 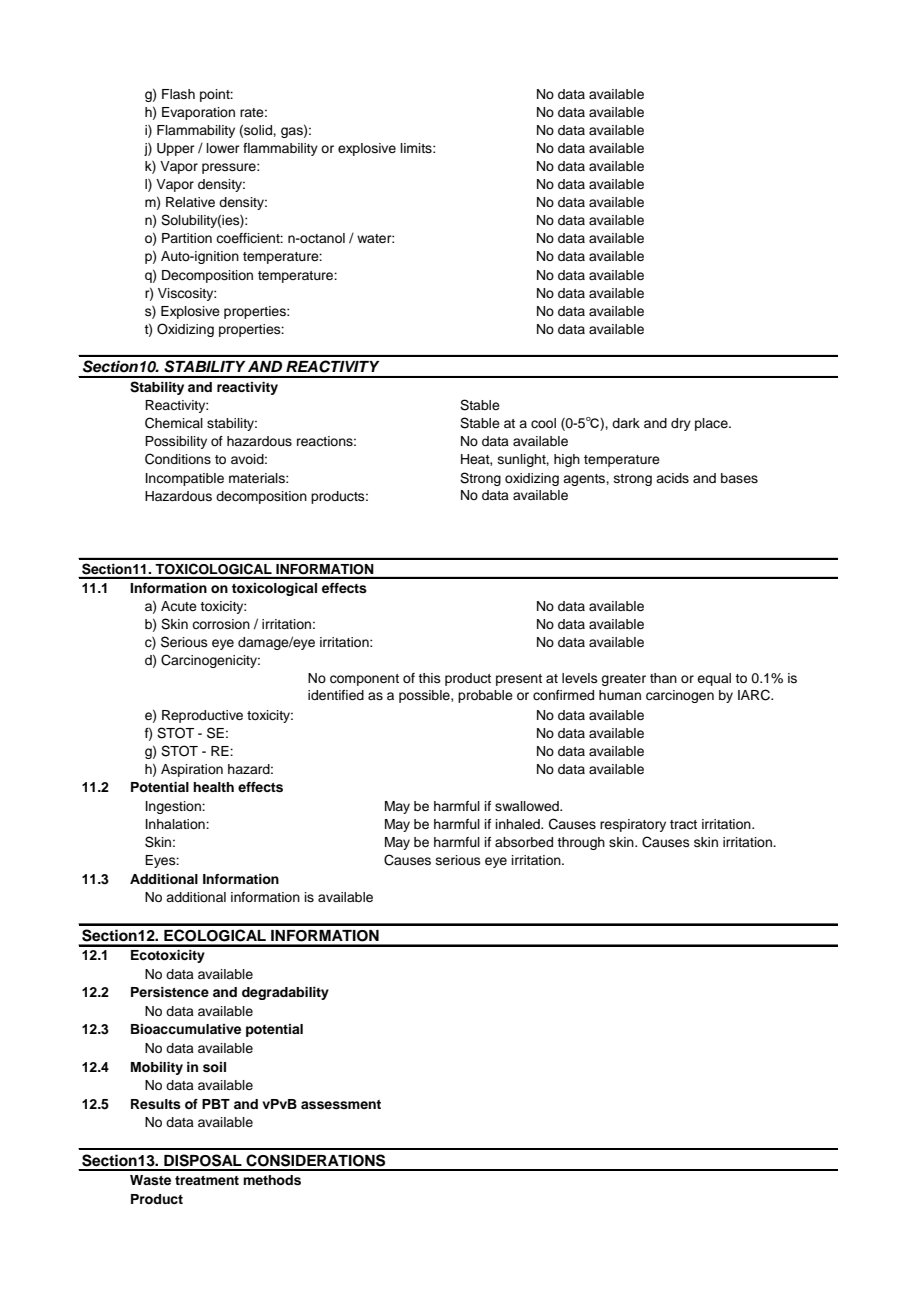 What do you see at coordinates (519, 824) in the document?
I see `inhaled` at bounding box center [519, 824].
